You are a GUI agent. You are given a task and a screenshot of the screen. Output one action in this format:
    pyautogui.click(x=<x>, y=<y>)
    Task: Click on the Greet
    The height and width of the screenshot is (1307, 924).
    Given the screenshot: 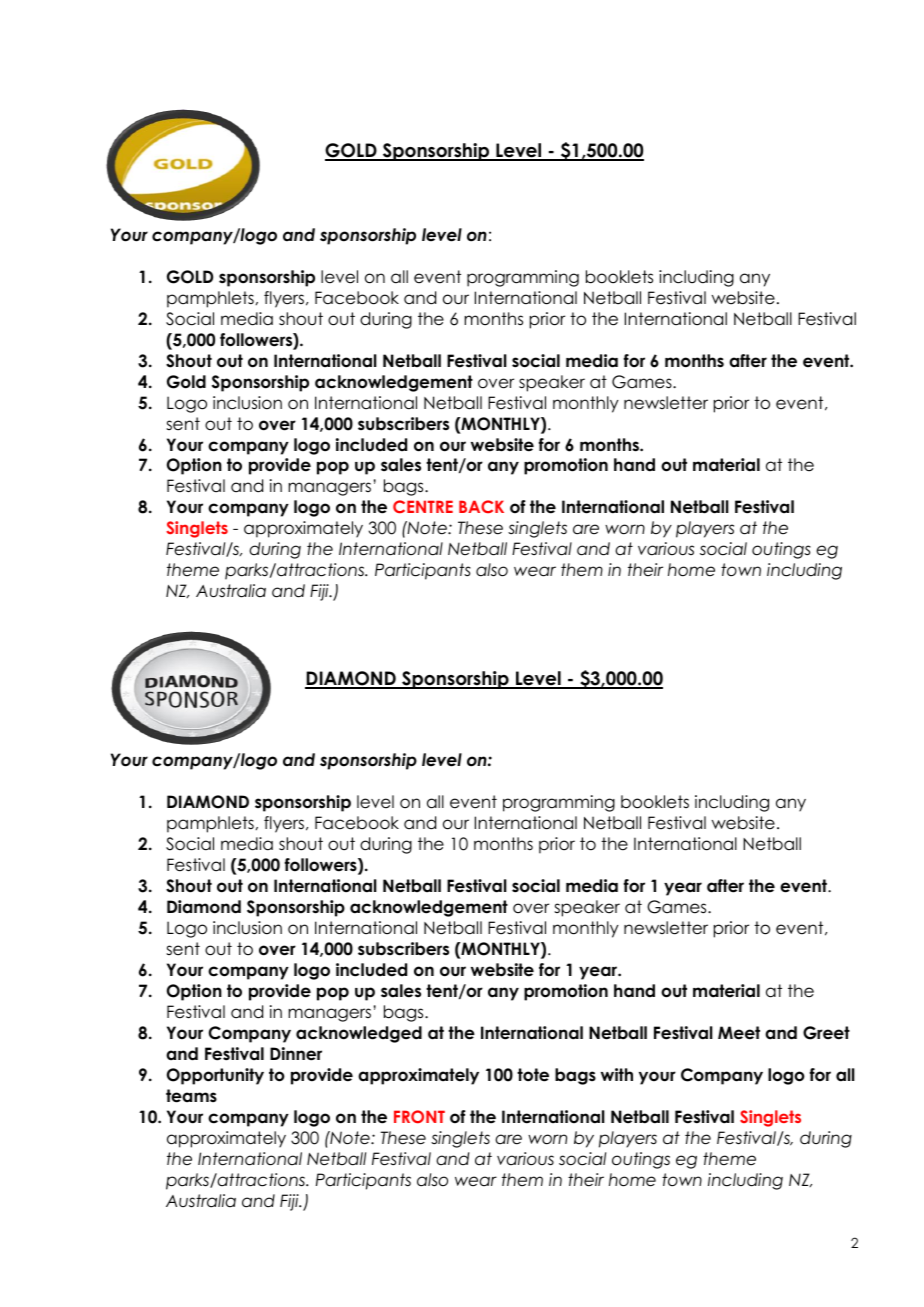 What is the action you would take?
    pyautogui.click(x=826, y=1033)
